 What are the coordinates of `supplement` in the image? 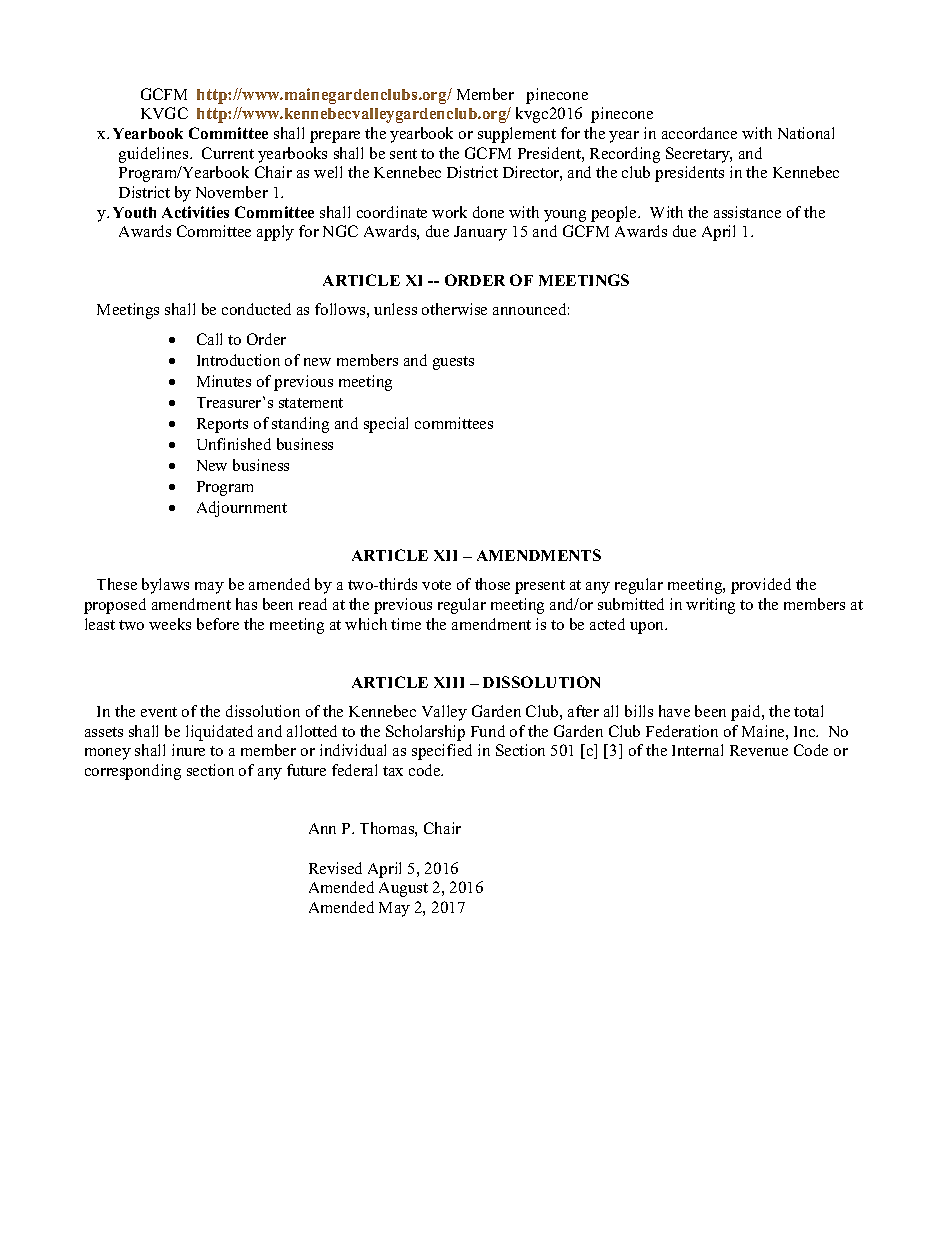 It's located at (517, 135).
